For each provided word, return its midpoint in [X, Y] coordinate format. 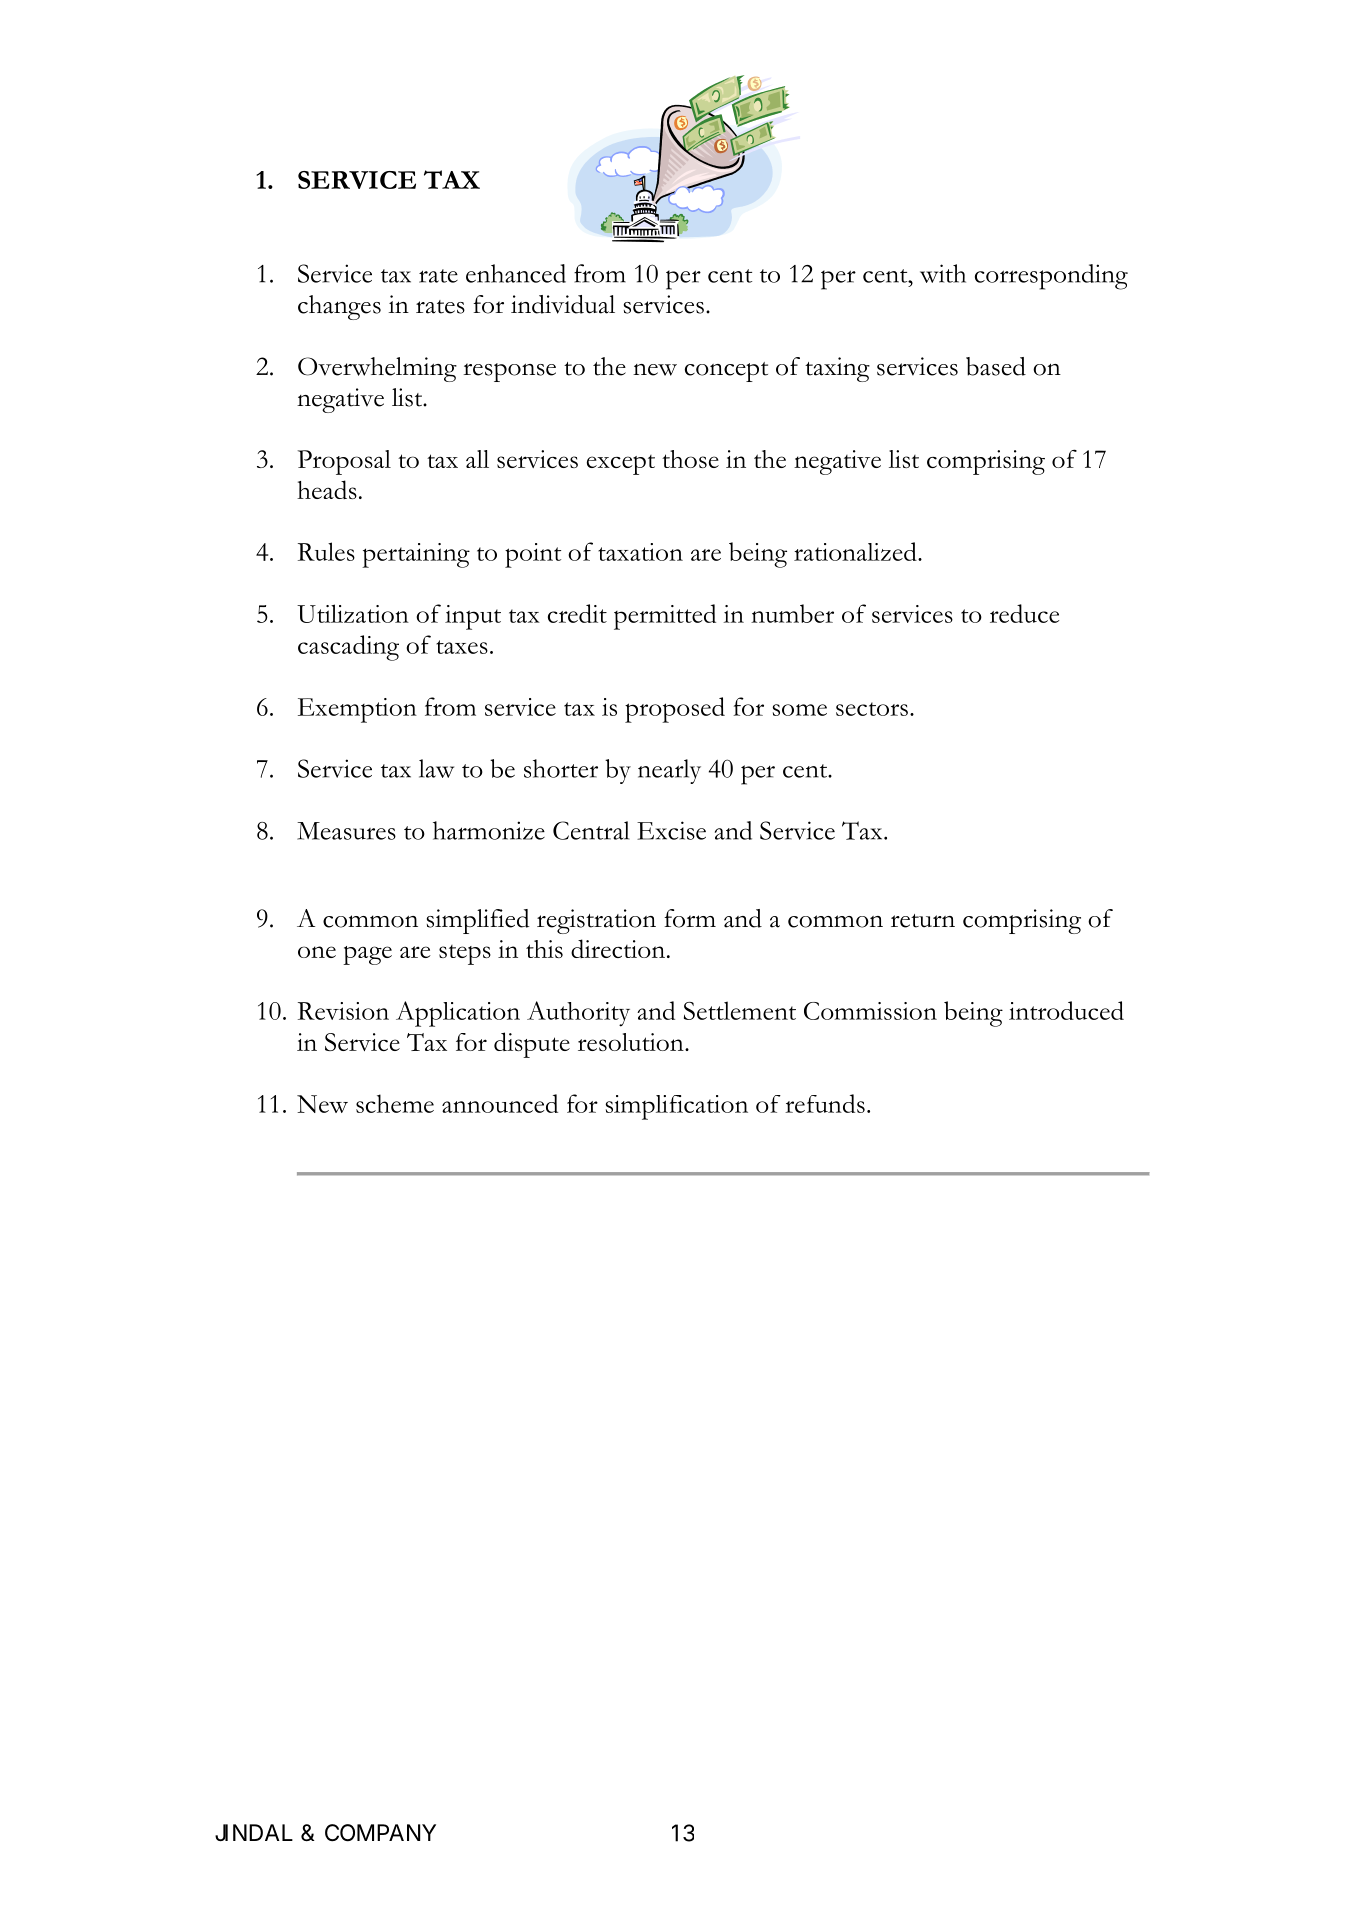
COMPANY [380, 1832]
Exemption [357, 710]
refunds [825, 1103]
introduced [1066, 1010]
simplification [676, 1107]
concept [726, 372]
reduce [1025, 613]
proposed [675, 710]
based [996, 366]
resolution [632, 1042]
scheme [395, 1103]
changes [339, 307]
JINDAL [254, 1832]
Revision [343, 1011]
